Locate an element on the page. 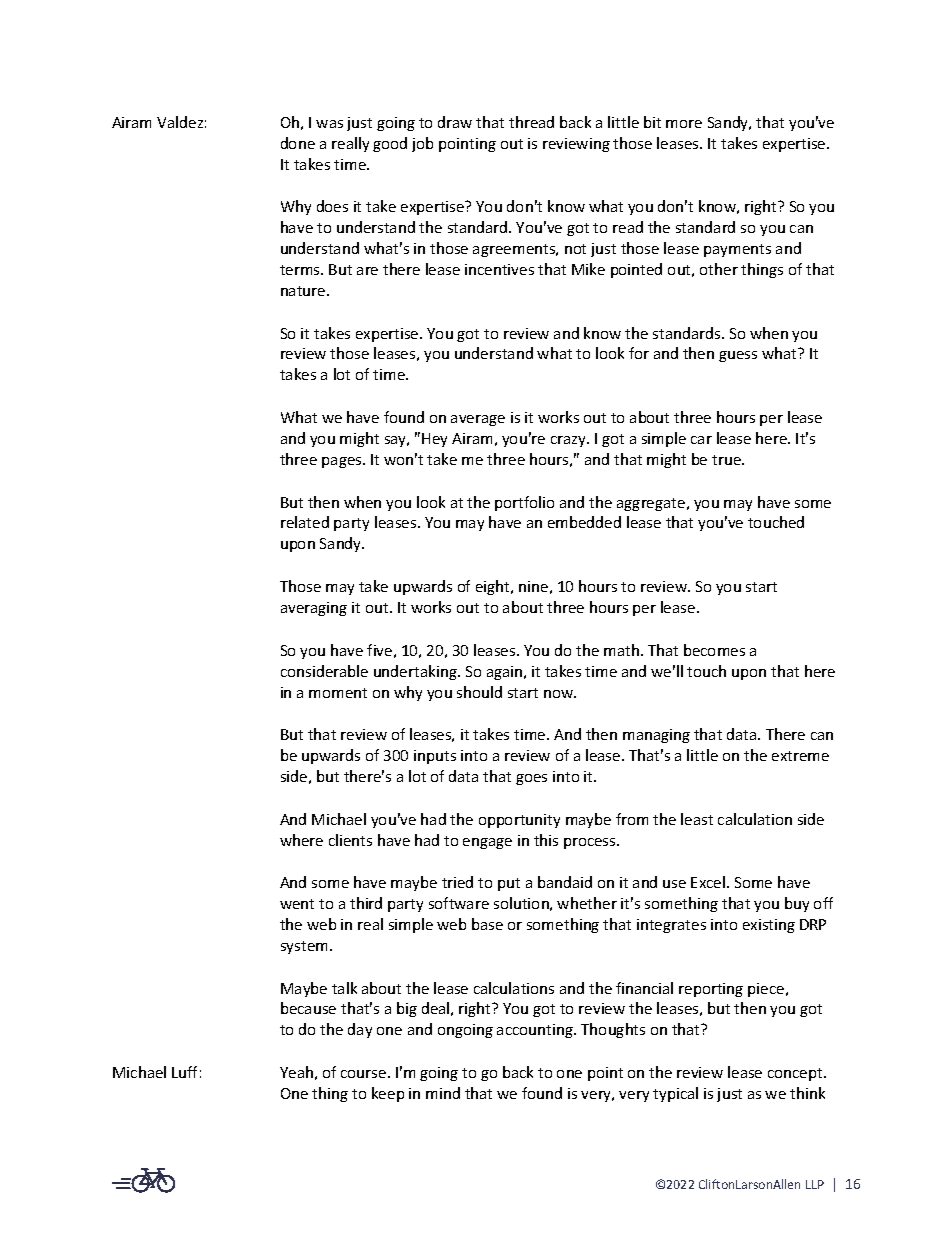  guess is located at coordinates (738, 356).
